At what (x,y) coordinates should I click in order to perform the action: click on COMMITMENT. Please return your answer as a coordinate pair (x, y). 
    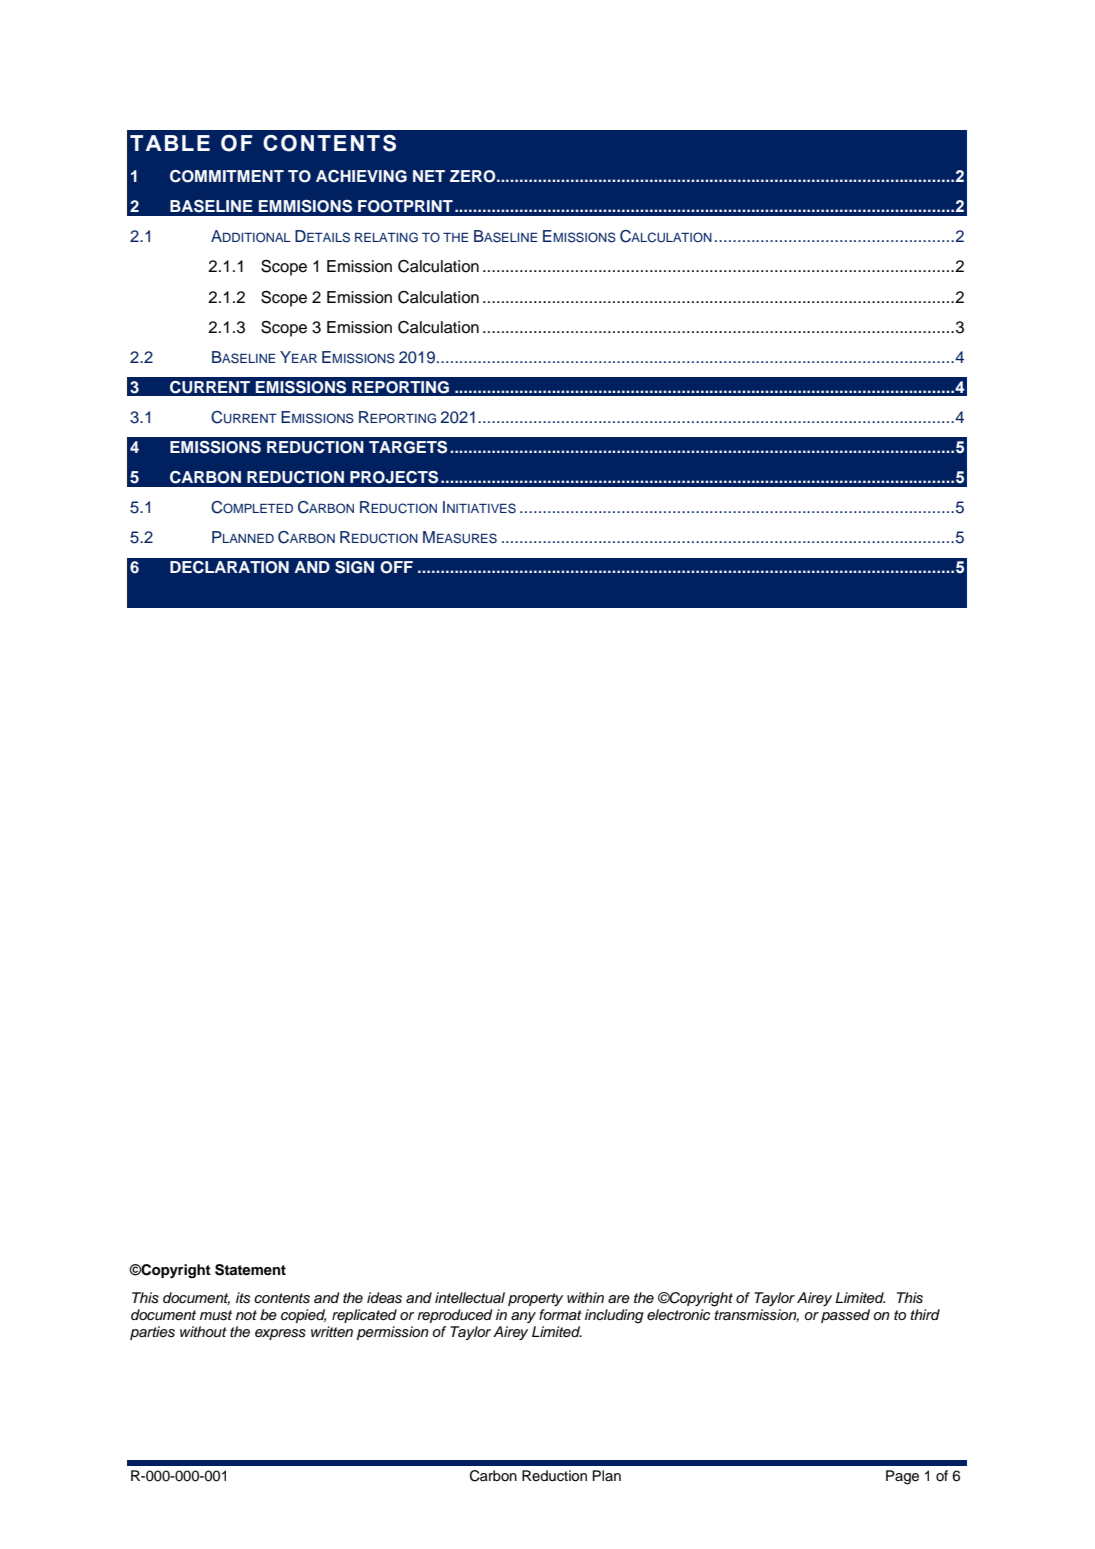
    Looking at the image, I should click on (227, 176).
